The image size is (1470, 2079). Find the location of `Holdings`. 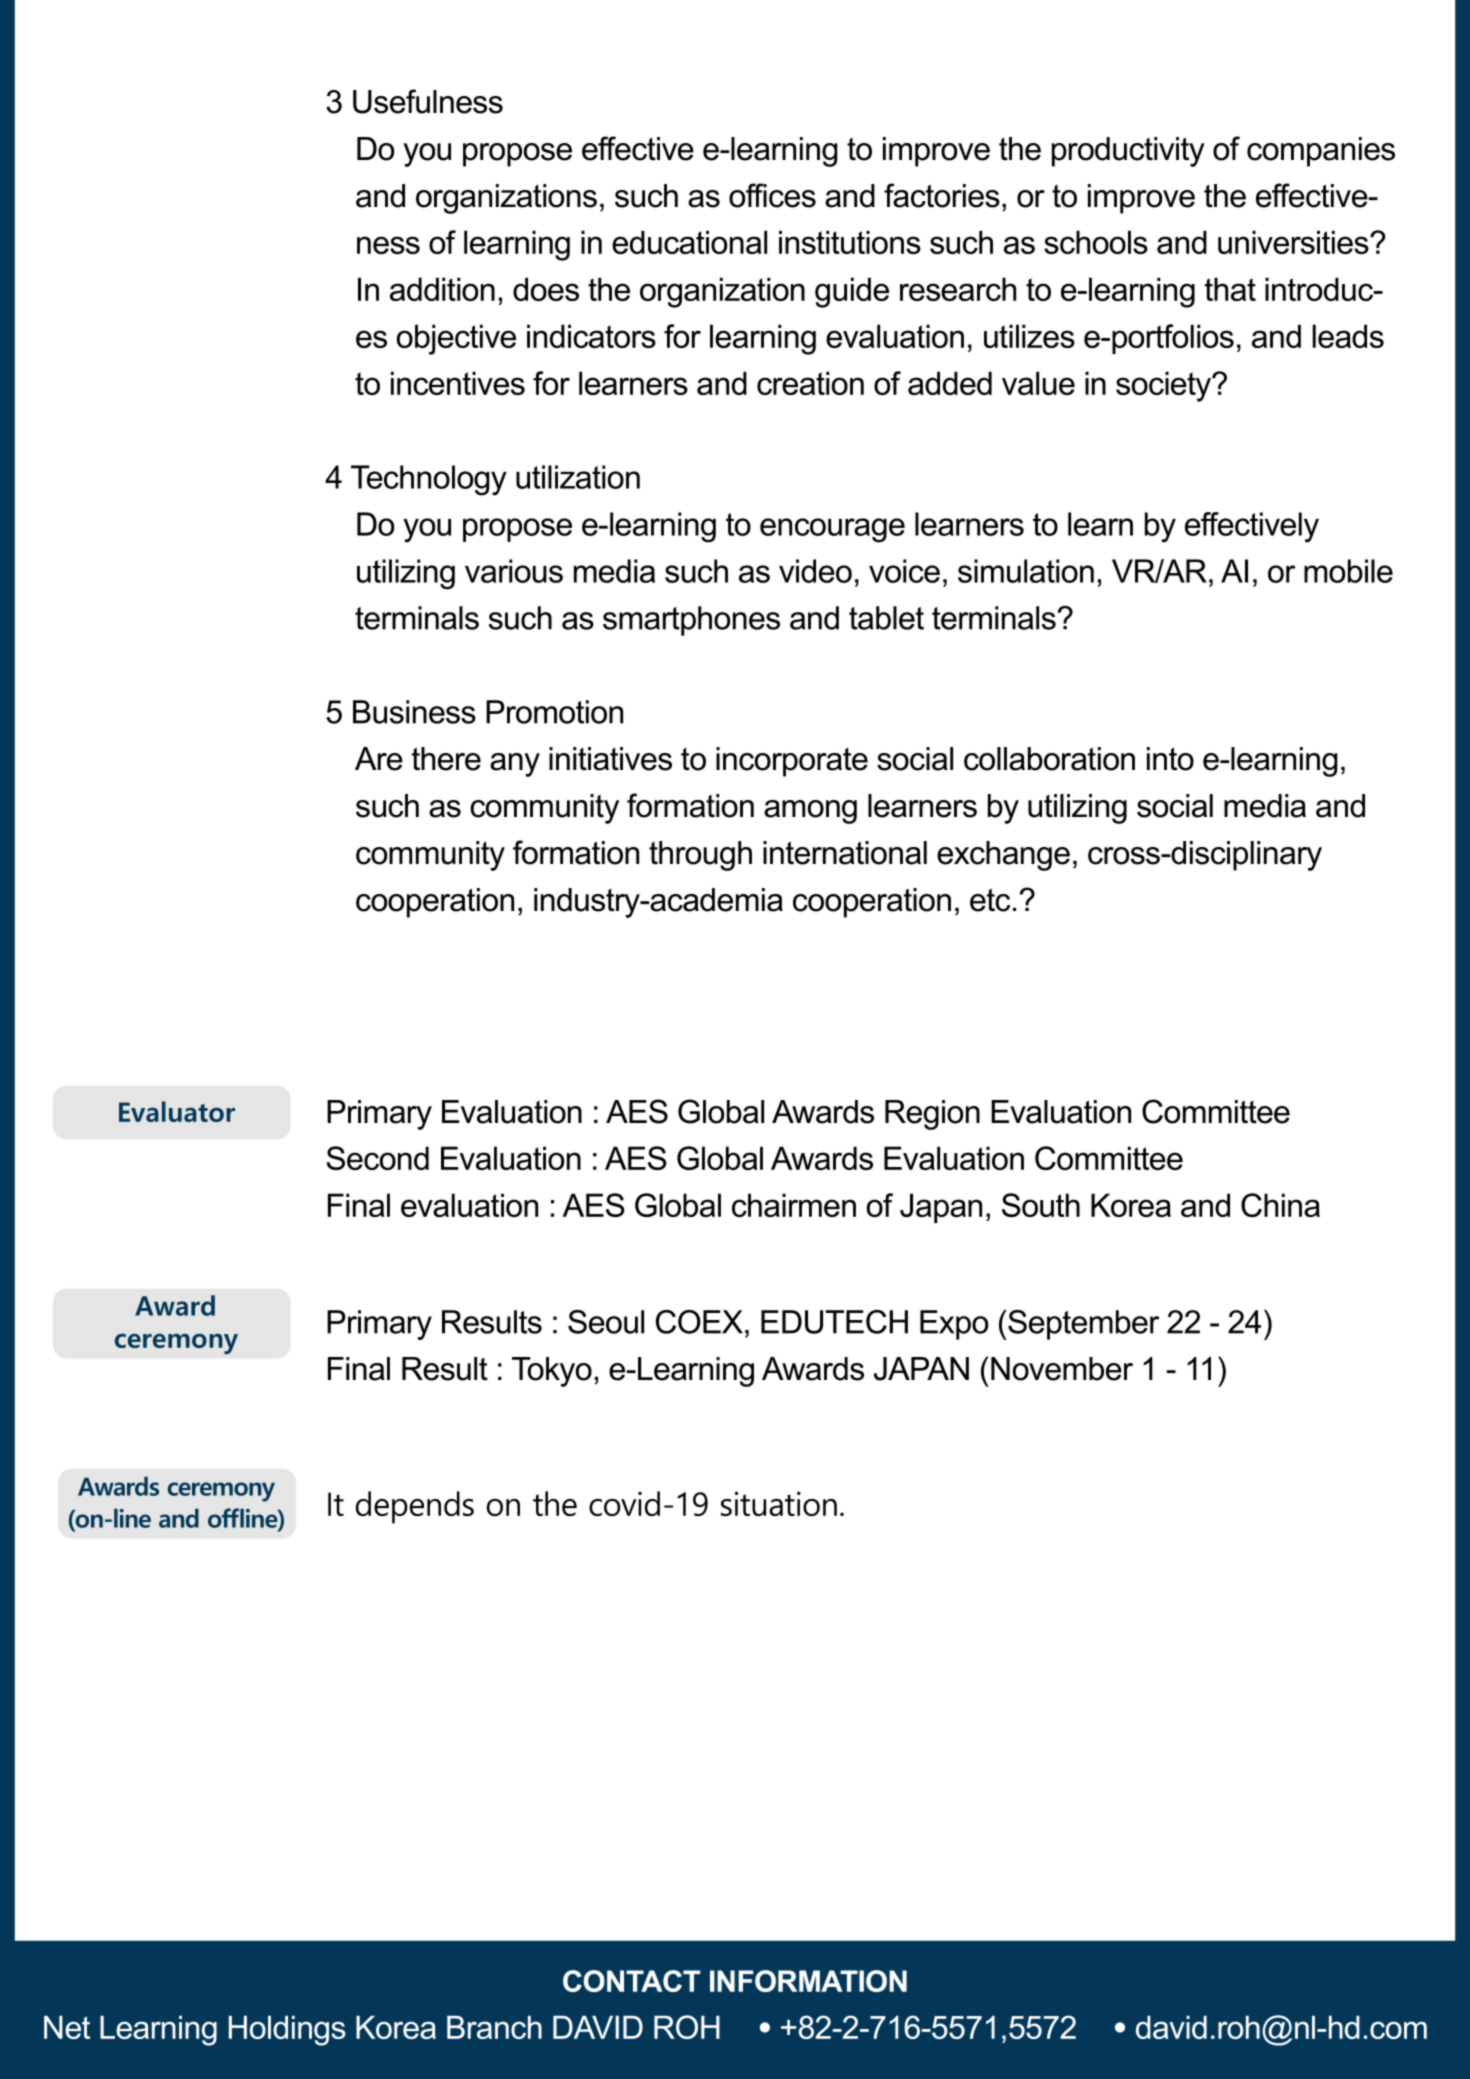

Holdings is located at coordinates (287, 2031).
